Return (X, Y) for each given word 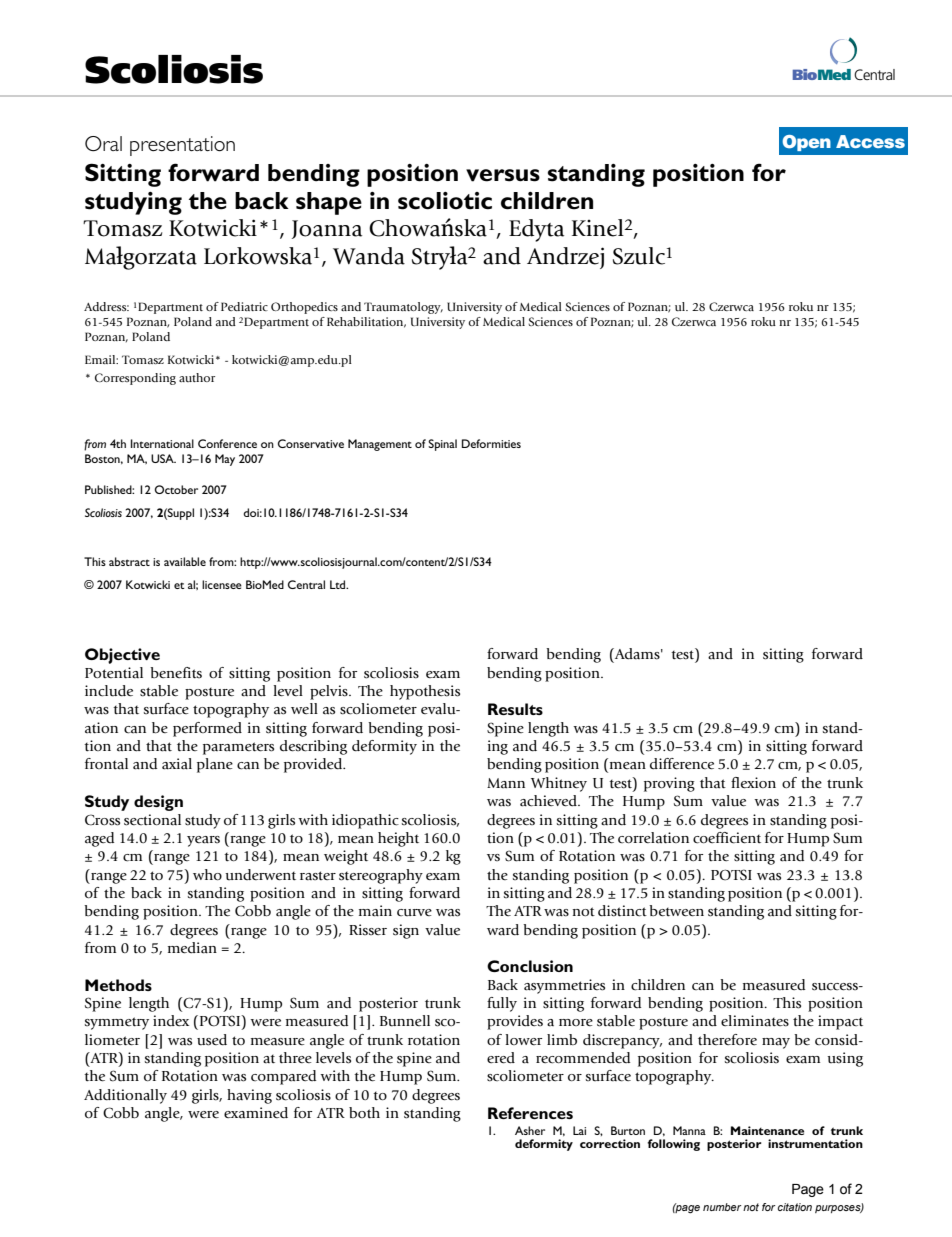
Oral (103, 144)
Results (515, 709)
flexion (753, 783)
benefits (176, 672)
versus (503, 175)
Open (806, 143)
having (249, 1096)
